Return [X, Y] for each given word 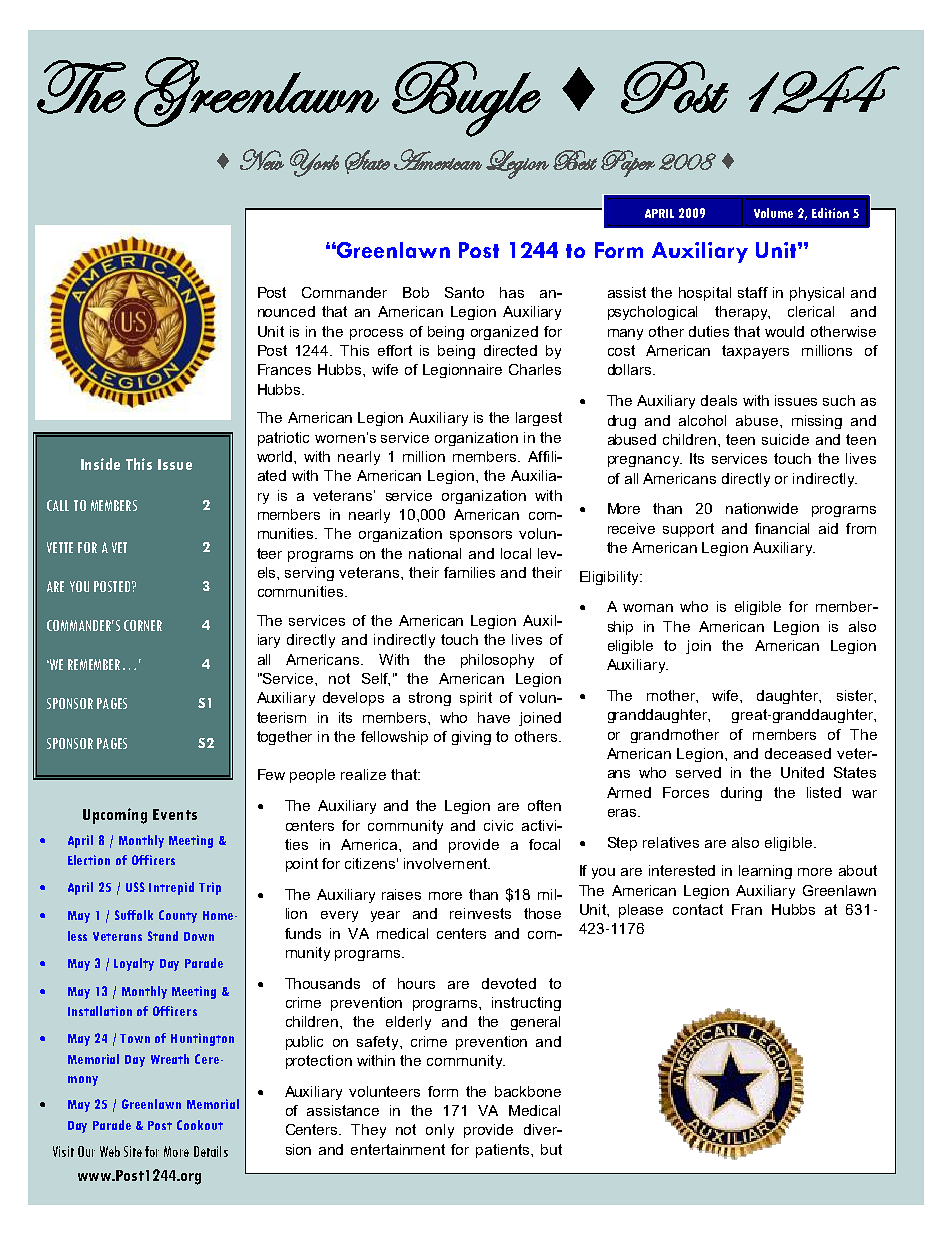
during [741, 794]
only [440, 1131]
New [262, 159]
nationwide [762, 508]
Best [575, 160]
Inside [100, 464]
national [435, 553]
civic [498, 825]
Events [175, 814]
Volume [773, 213]
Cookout [200, 1125]
